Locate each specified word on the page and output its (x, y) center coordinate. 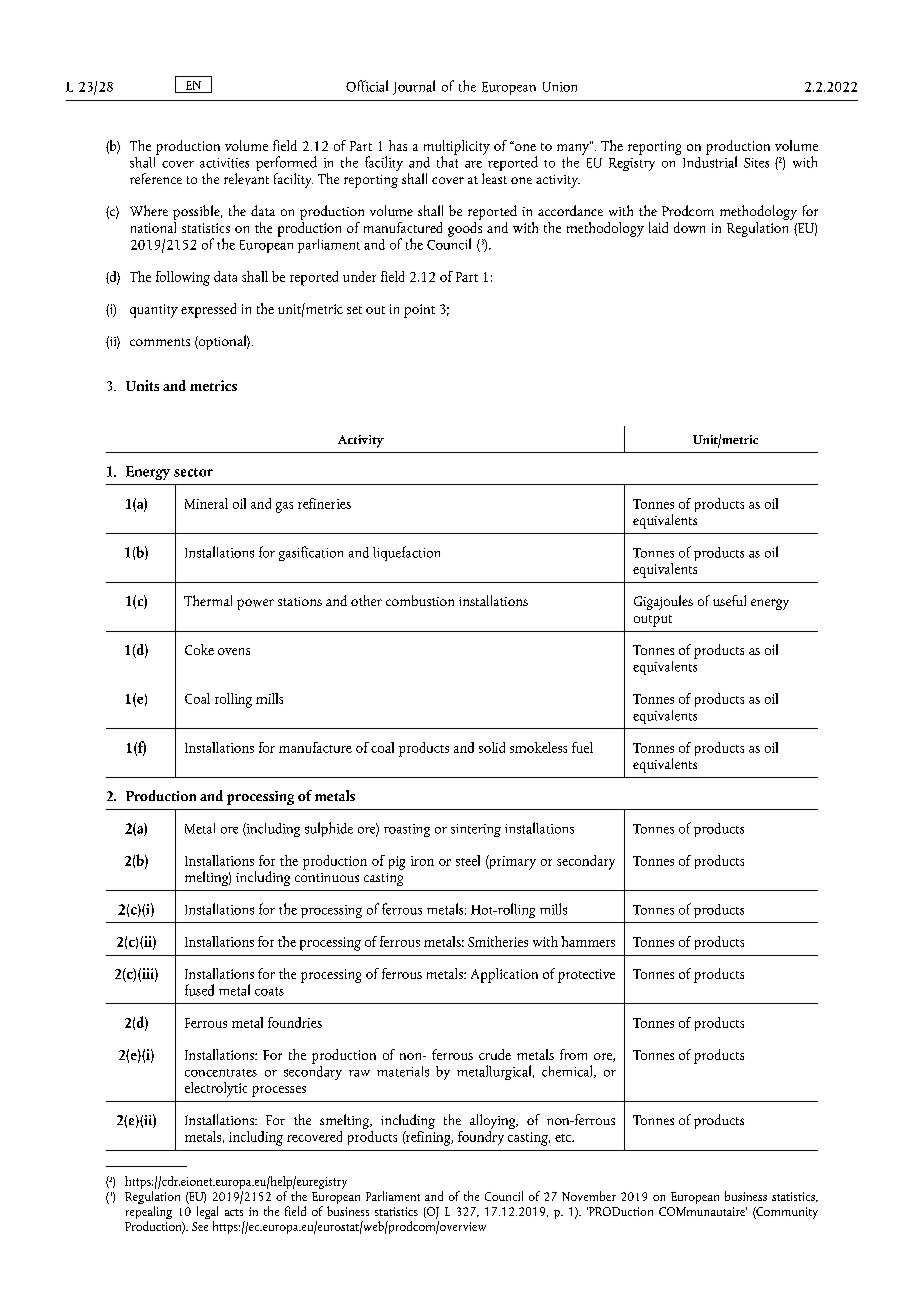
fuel (582, 747)
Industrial (710, 161)
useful (729, 600)
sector (193, 472)
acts (234, 1212)
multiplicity (457, 148)
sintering (476, 830)
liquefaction (406, 553)
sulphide (329, 829)
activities (224, 163)
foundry (481, 1136)
